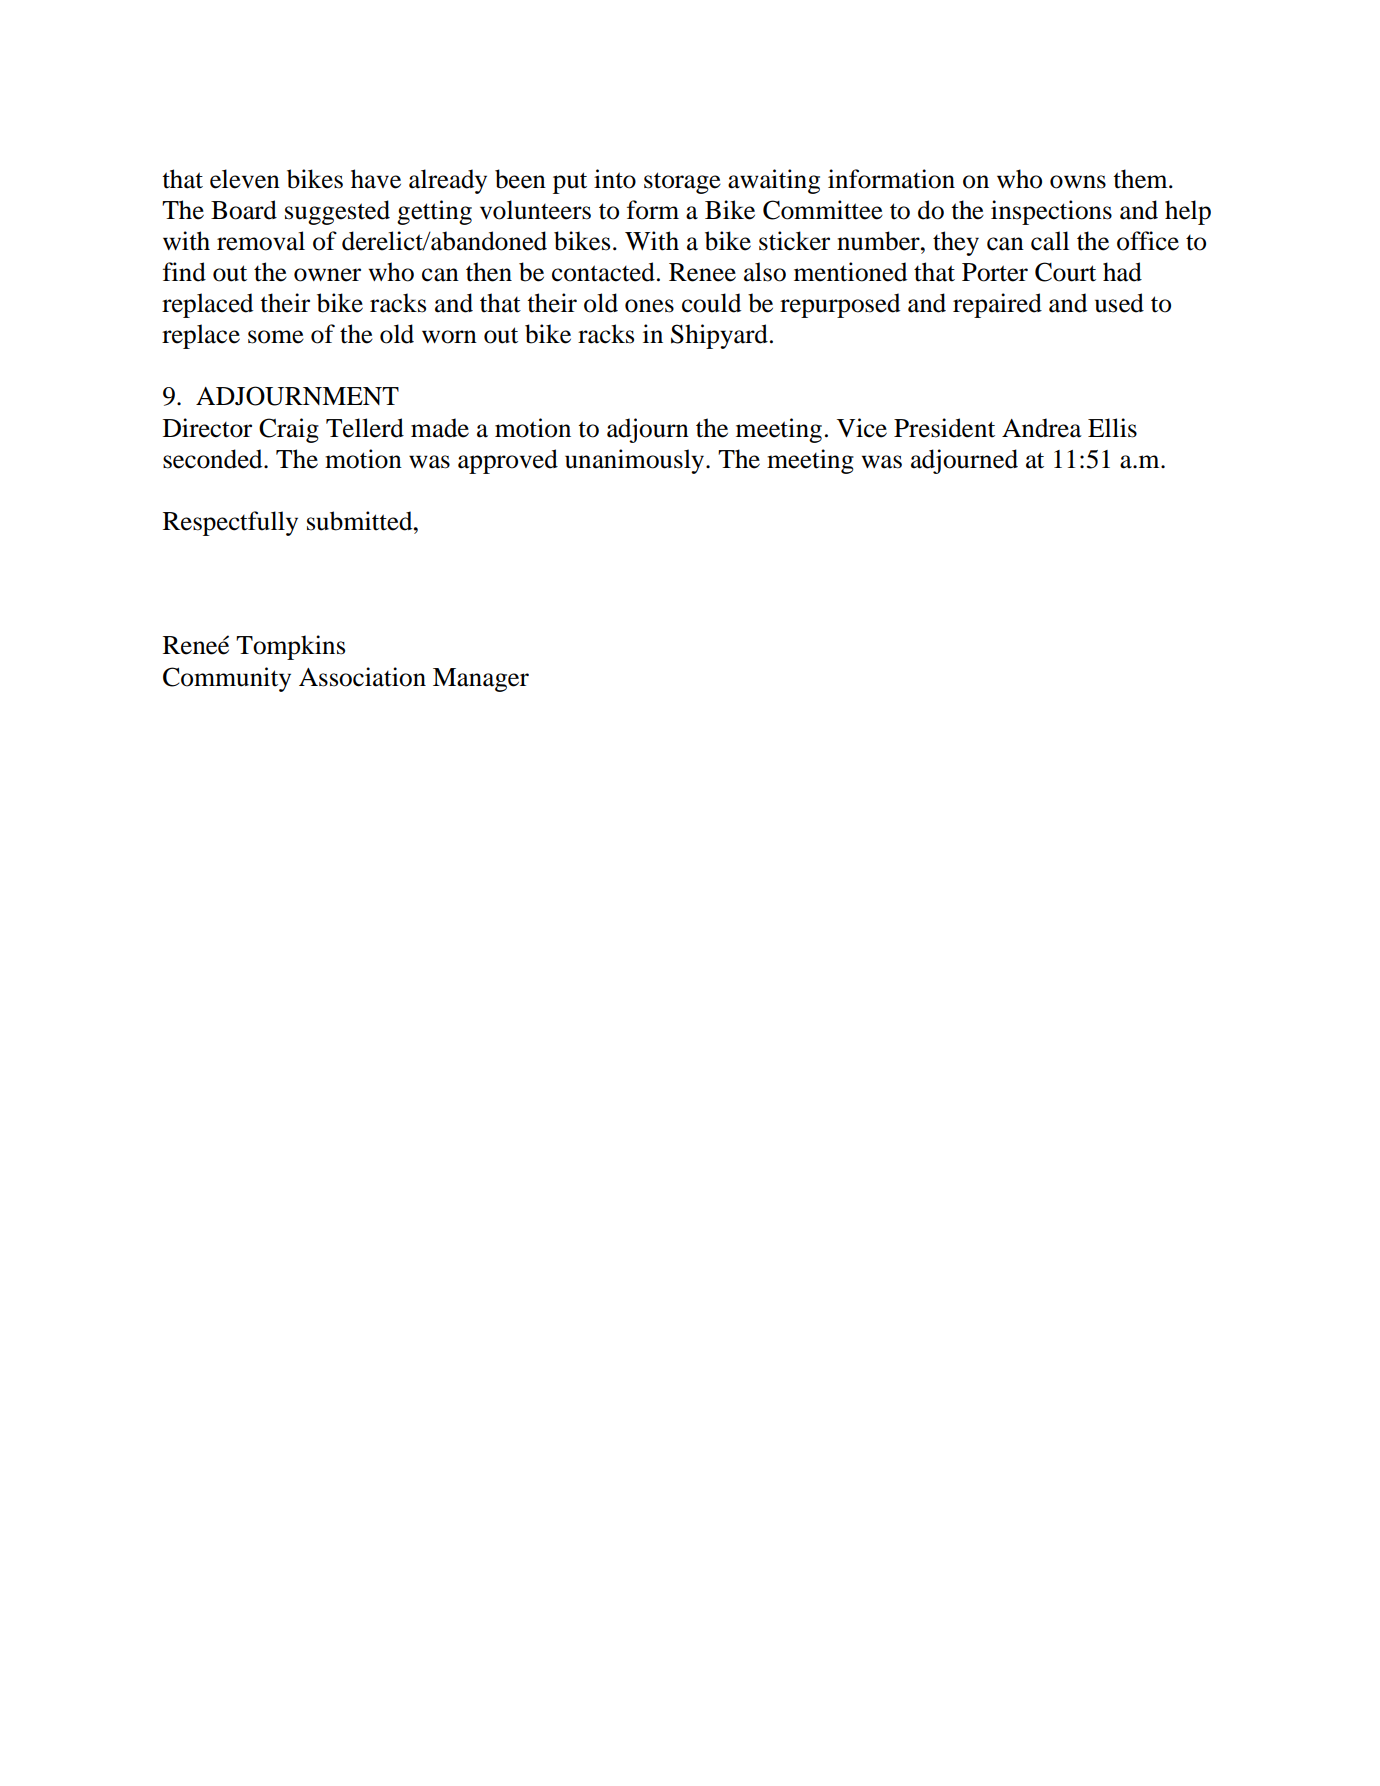  I want to click on approved, so click(508, 461).
